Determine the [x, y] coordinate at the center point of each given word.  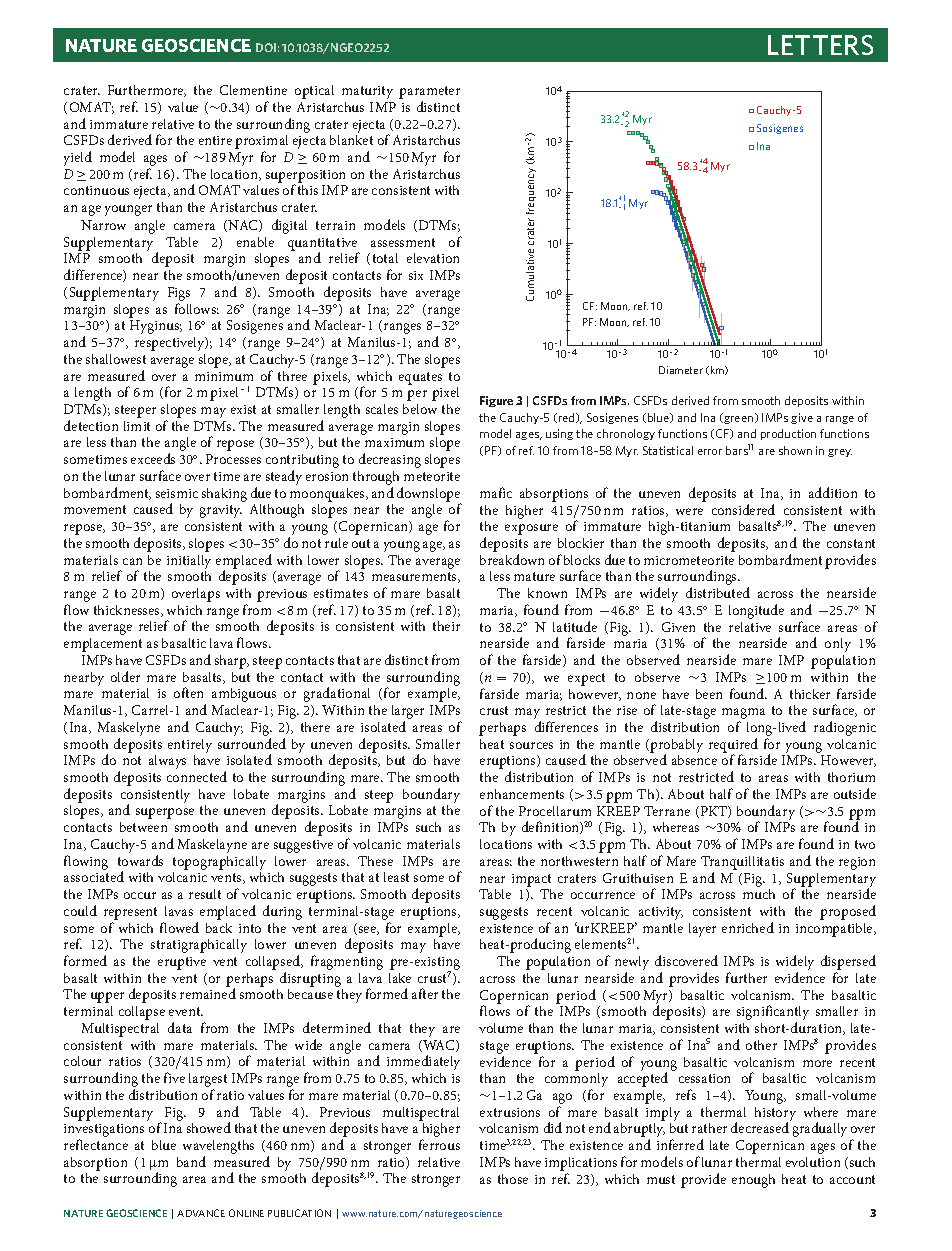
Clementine [253, 90]
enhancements [522, 794]
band [191, 1161]
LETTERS [820, 45]
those [513, 1179]
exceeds [153, 458]
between [143, 827]
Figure [496, 401]
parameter [429, 94]
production [788, 434]
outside [855, 793]
